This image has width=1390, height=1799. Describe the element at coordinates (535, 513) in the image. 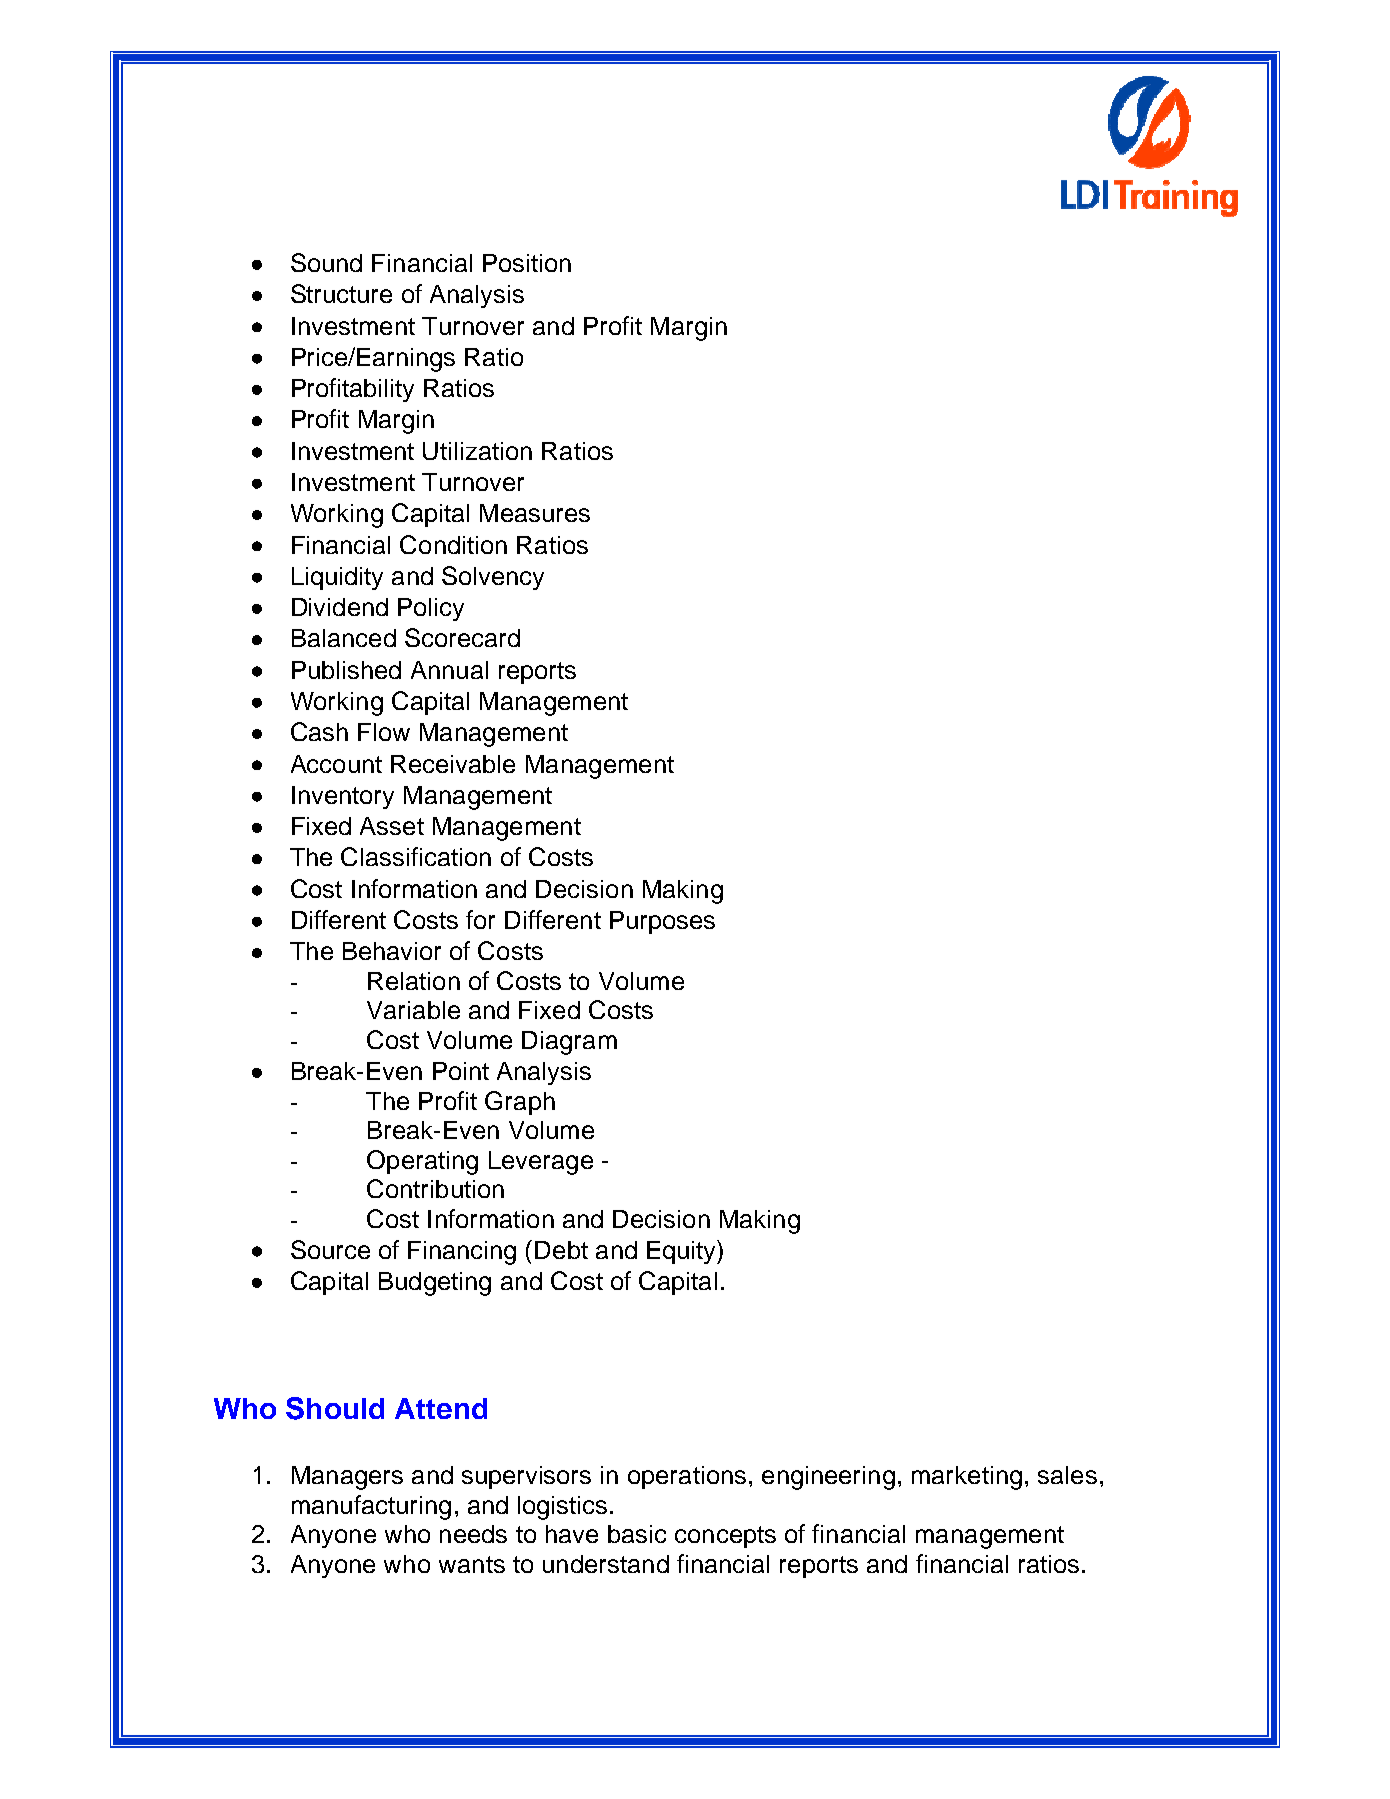

I see `Measures` at that location.
